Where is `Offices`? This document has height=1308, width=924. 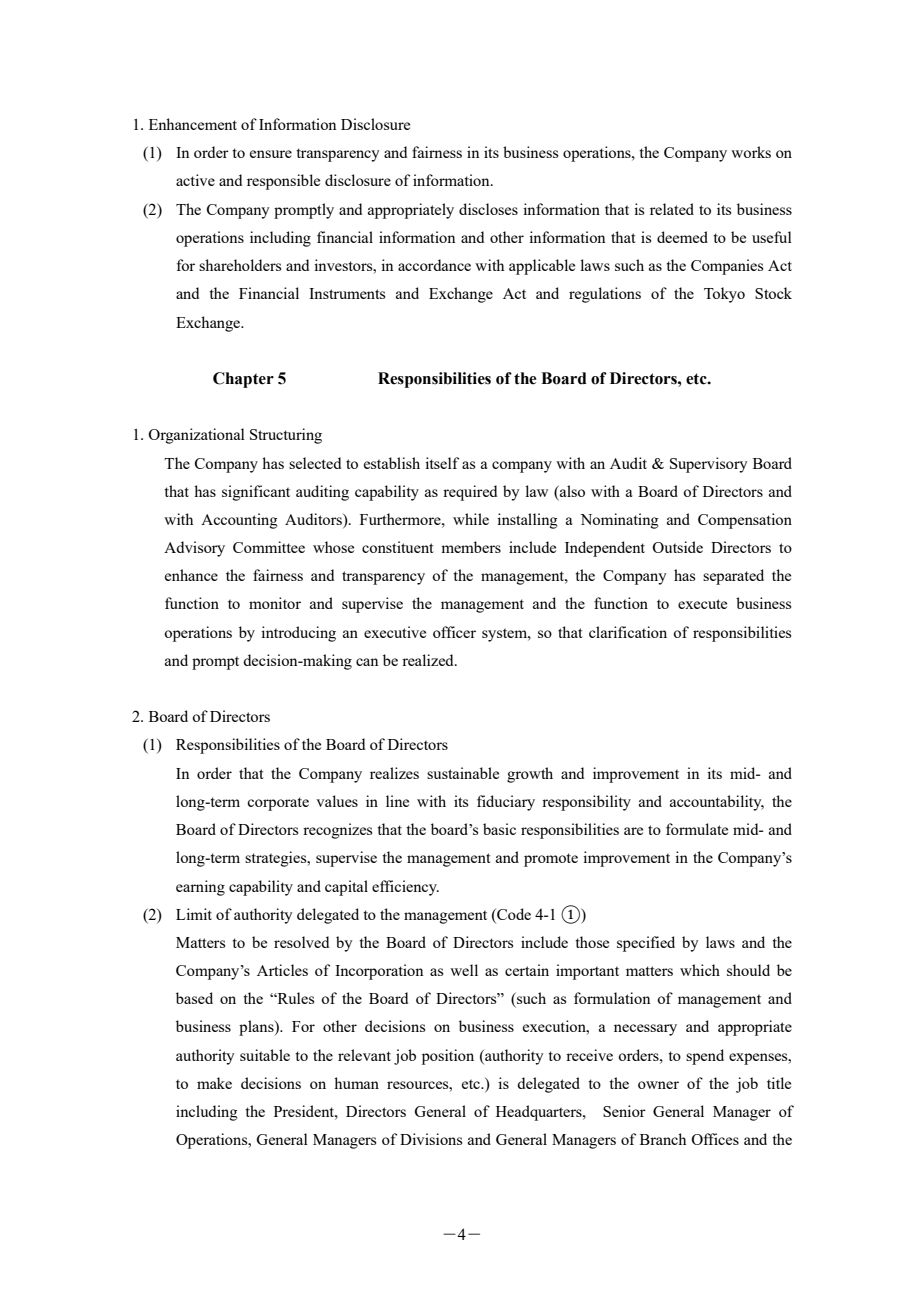 Offices is located at coordinates (715, 1139).
